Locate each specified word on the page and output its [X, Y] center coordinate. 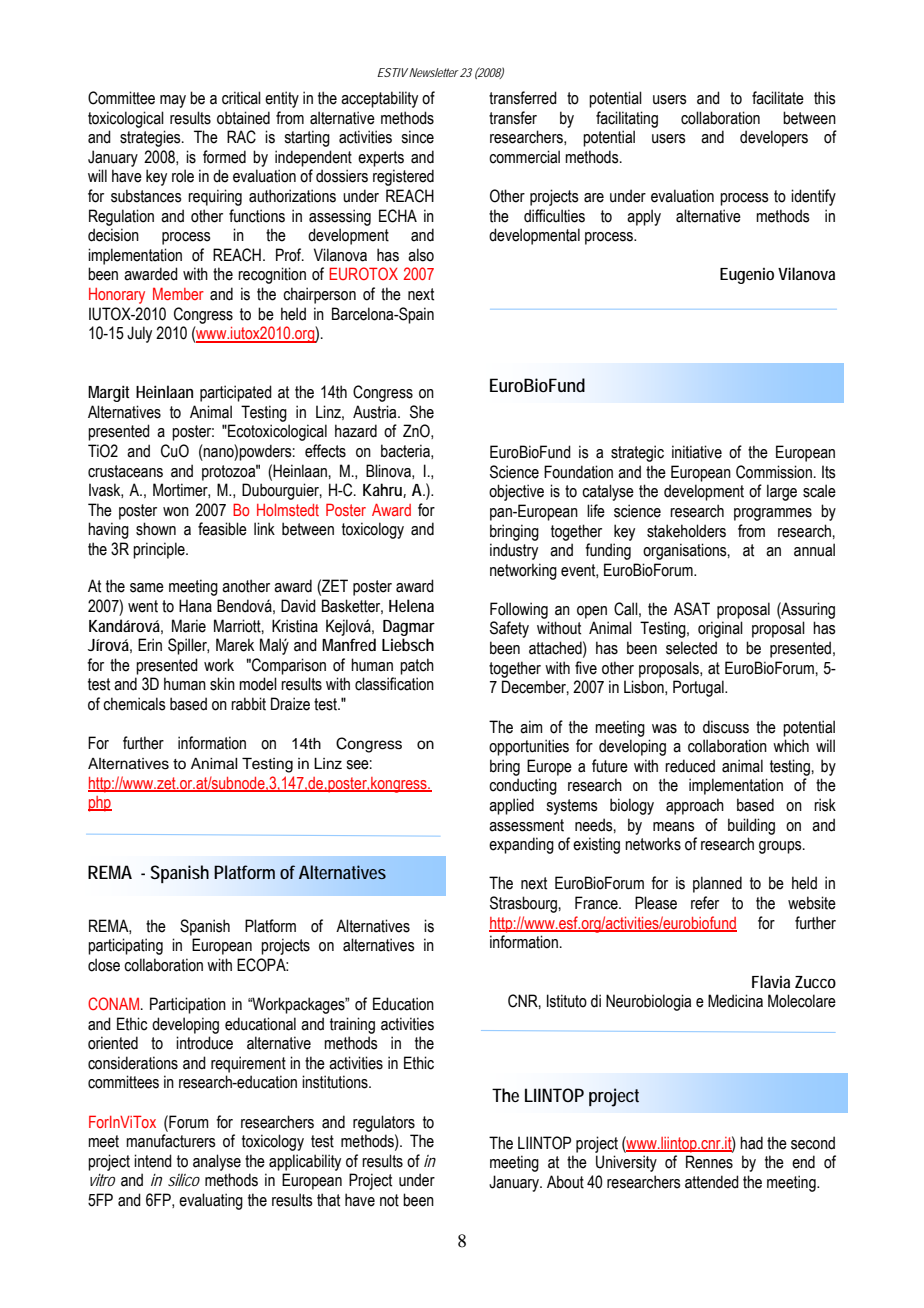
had [751, 1143]
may [173, 101]
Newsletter [433, 72]
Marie [189, 626]
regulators [384, 1123]
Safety [509, 629]
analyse [217, 1162]
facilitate [778, 98]
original [720, 629]
